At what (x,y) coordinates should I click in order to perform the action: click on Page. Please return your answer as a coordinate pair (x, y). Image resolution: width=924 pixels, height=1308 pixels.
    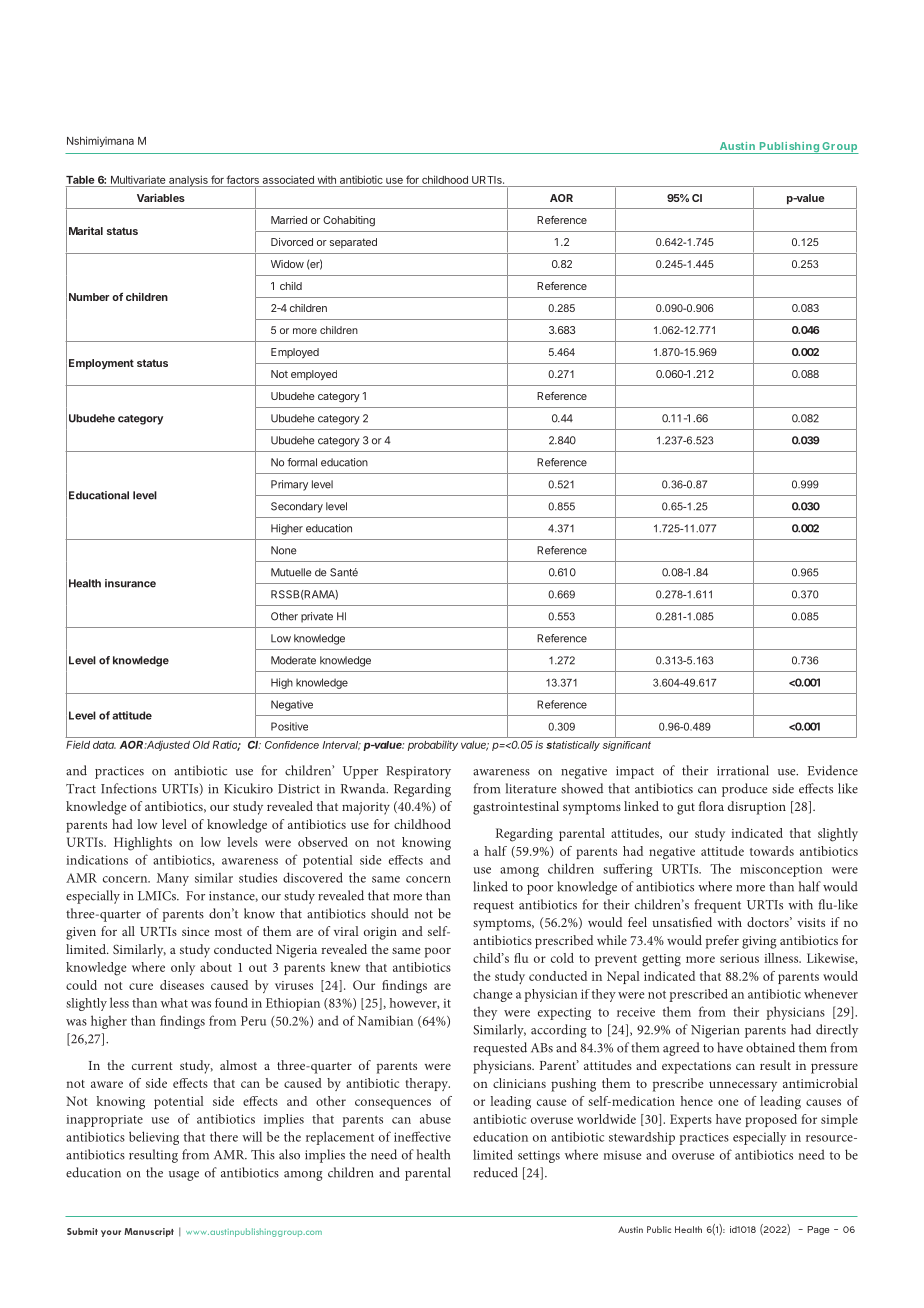
    Looking at the image, I should click on (818, 1230).
